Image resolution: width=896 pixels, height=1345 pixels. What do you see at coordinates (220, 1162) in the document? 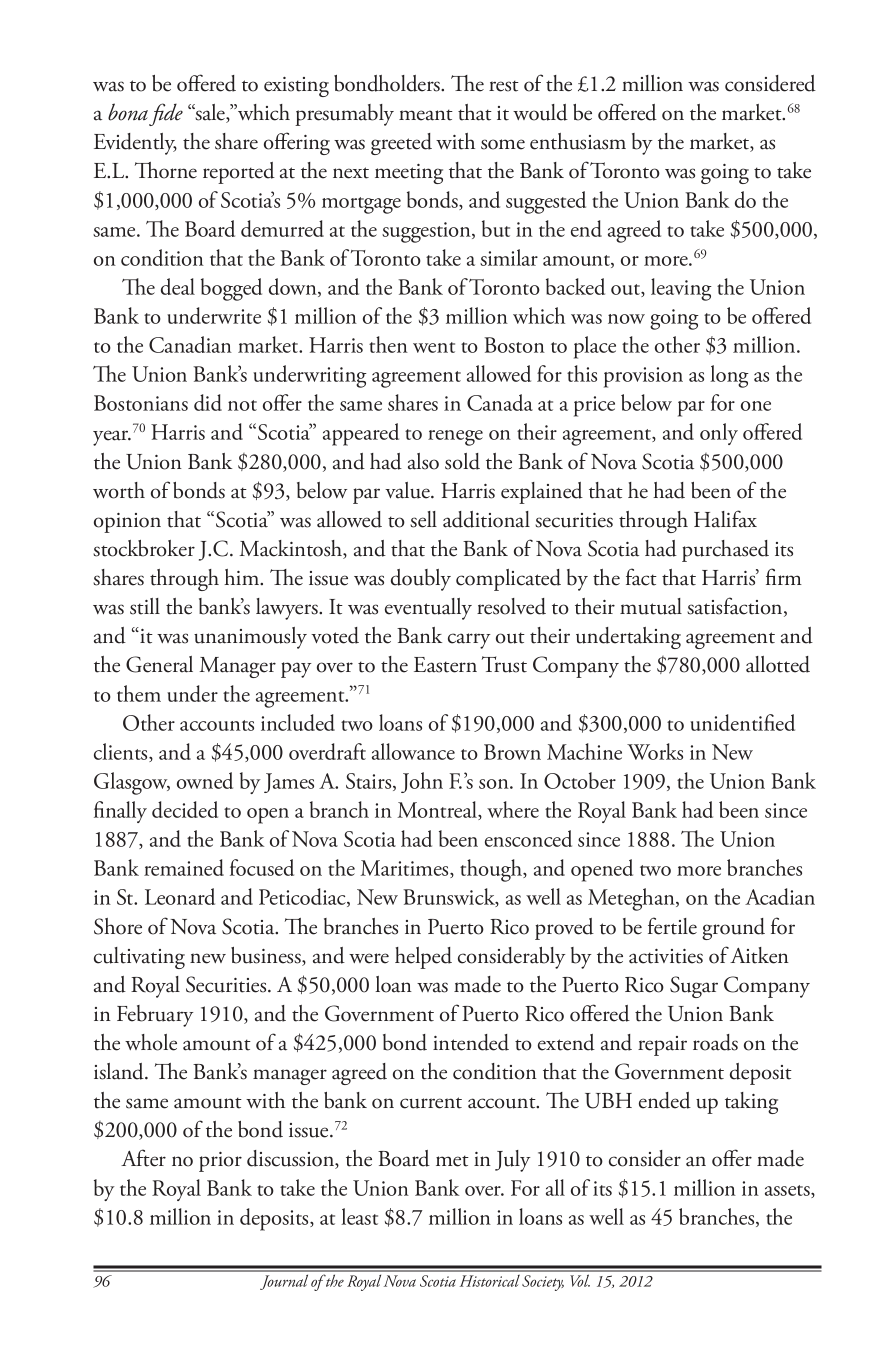
I see `prior` at bounding box center [220, 1162].
